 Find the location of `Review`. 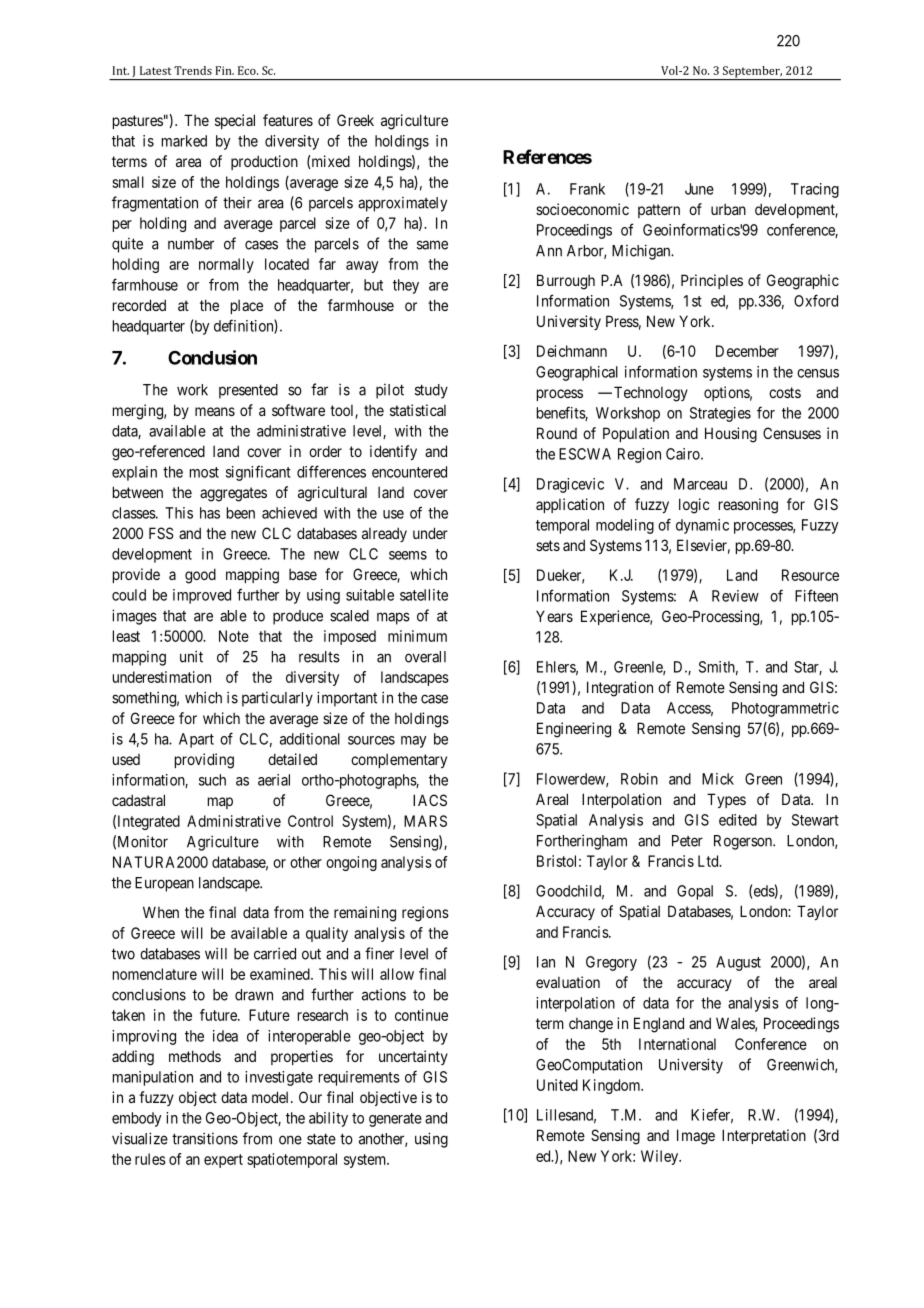

Review is located at coordinates (735, 596).
